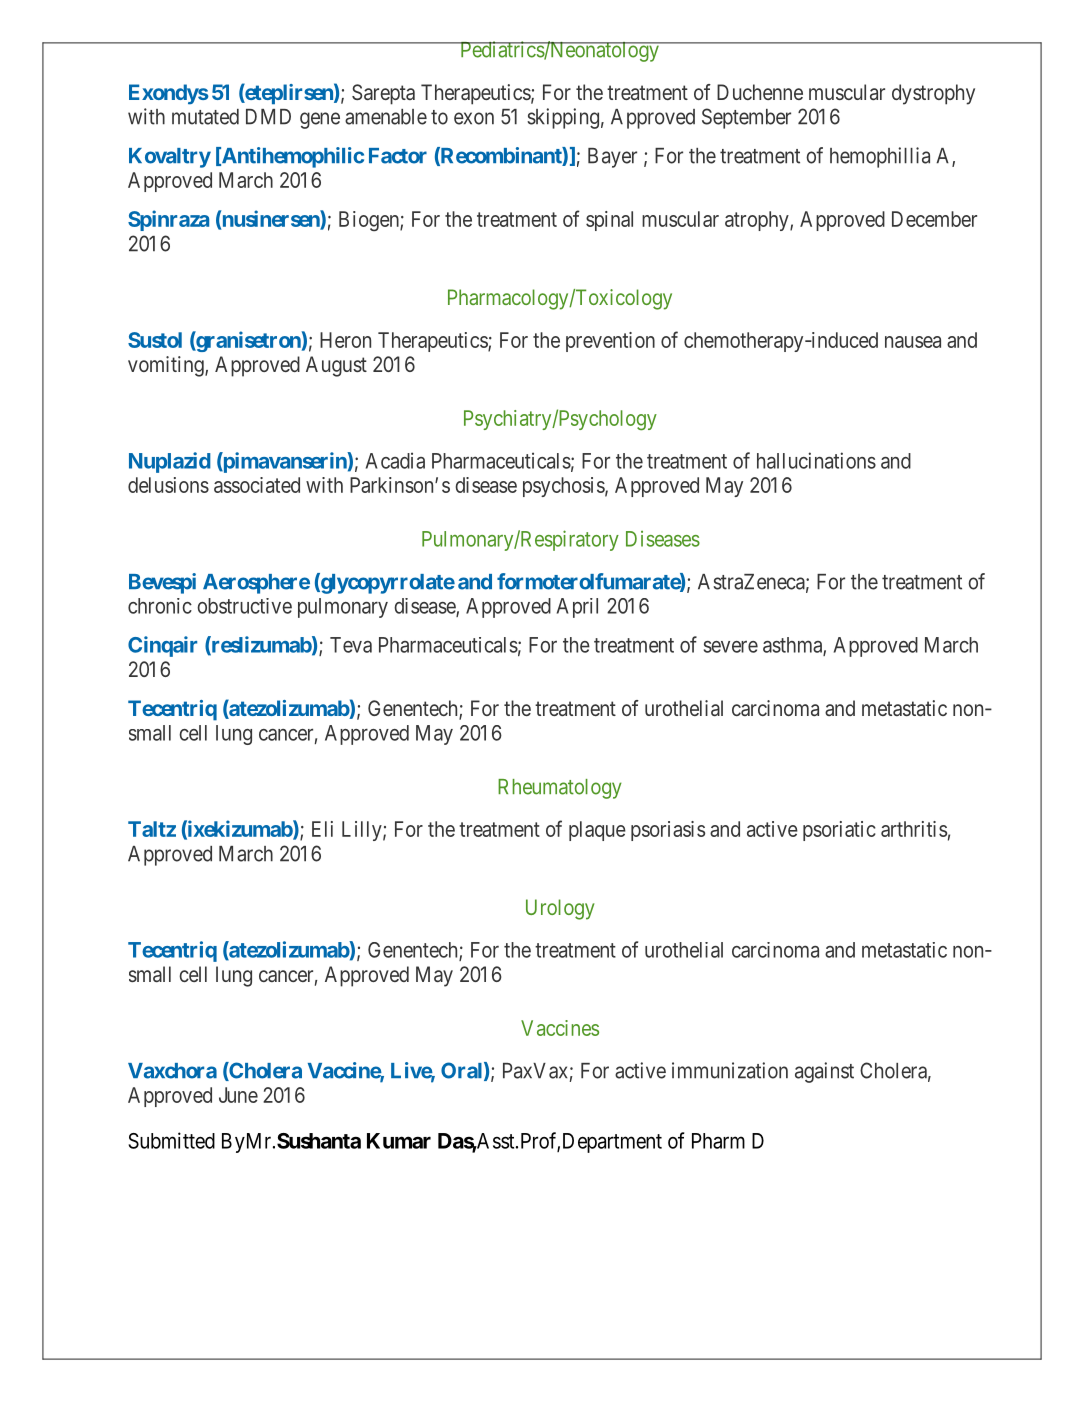 Image resolution: width=1084 pixels, height=1402 pixels. Describe the element at coordinates (560, 789) in the screenshot. I see `Rheumatology` at that location.
